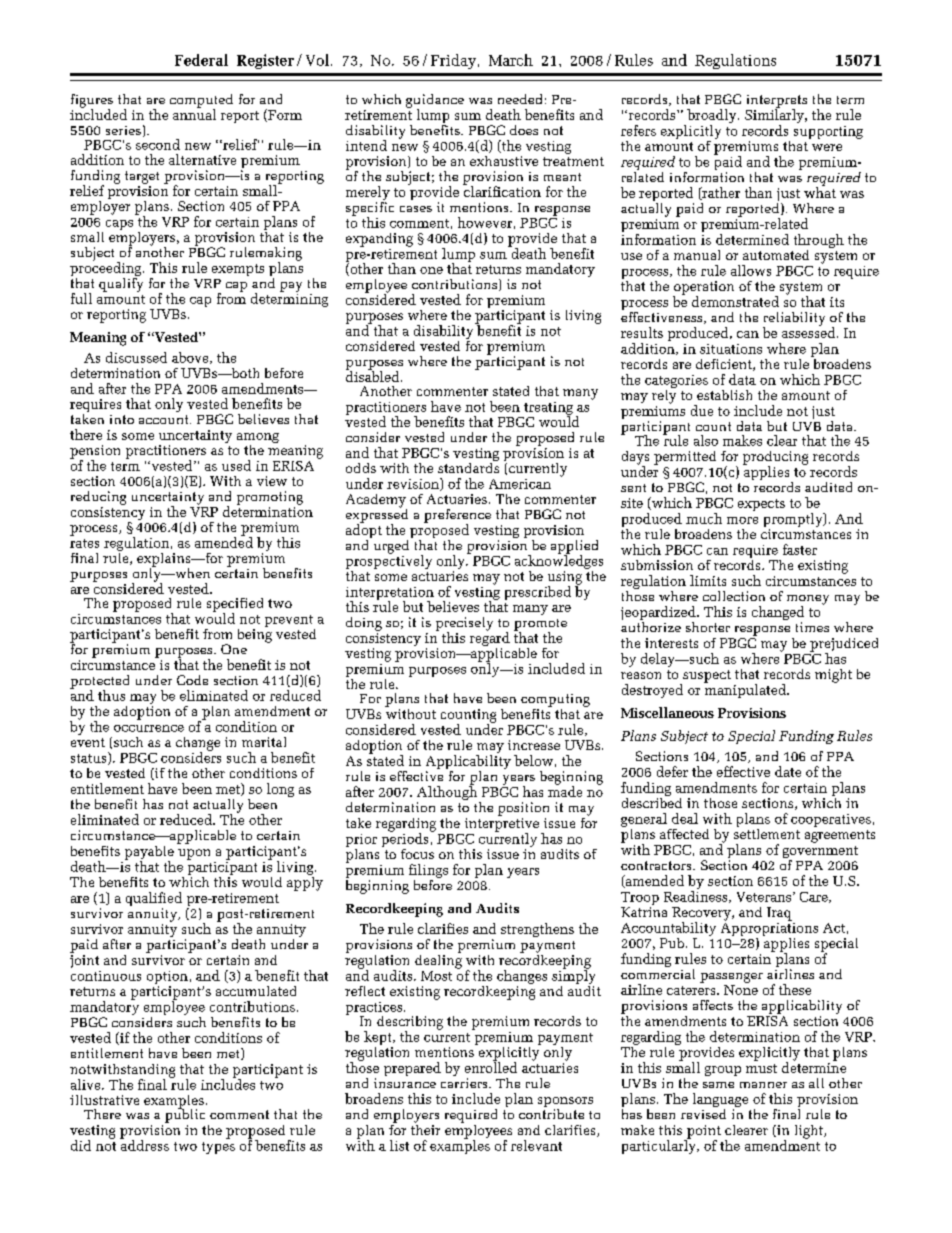  What do you see at coordinates (201, 102) in the document?
I see `computed` at bounding box center [201, 102].
